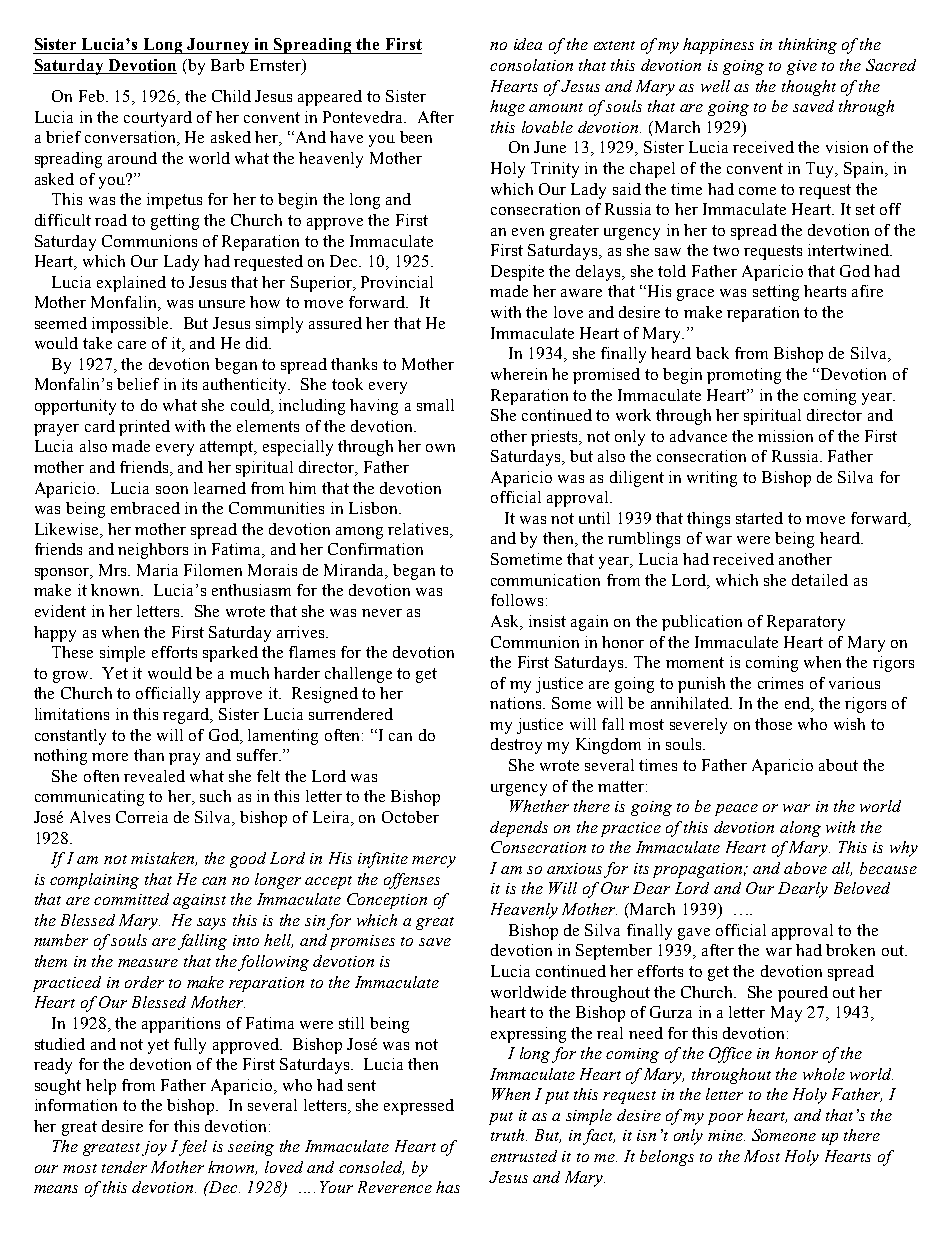 The height and width of the document is (1233, 952). Describe the element at coordinates (131, 284) in the document. I see `explained` at that location.
